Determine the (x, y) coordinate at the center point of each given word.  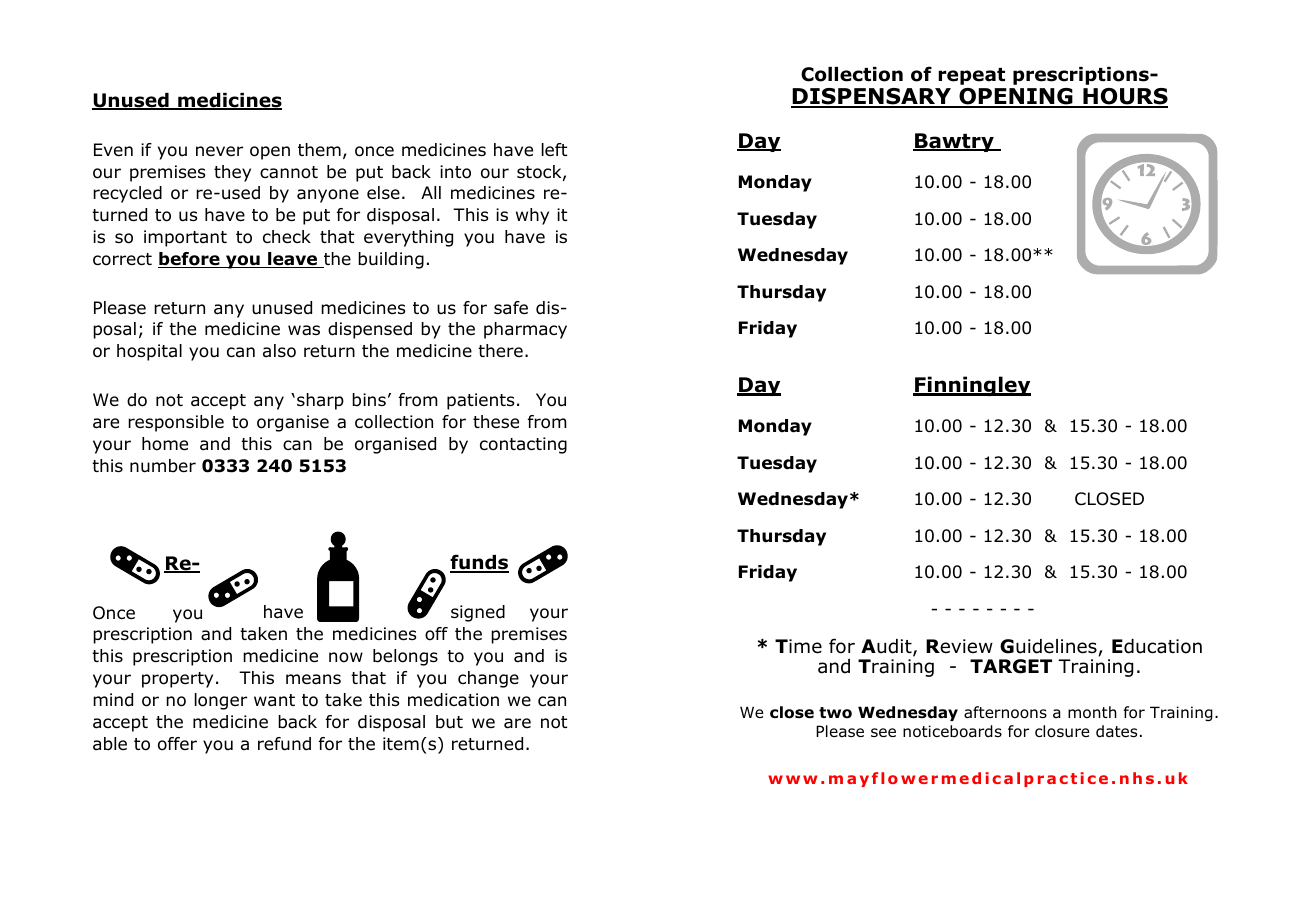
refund (284, 744)
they (232, 173)
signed (478, 613)
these (496, 422)
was (304, 330)
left (554, 149)
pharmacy (525, 330)
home (165, 444)
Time (798, 646)
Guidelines (1049, 647)
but (449, 722)
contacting (523, 445)
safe (511, 308)
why (532, 216)
